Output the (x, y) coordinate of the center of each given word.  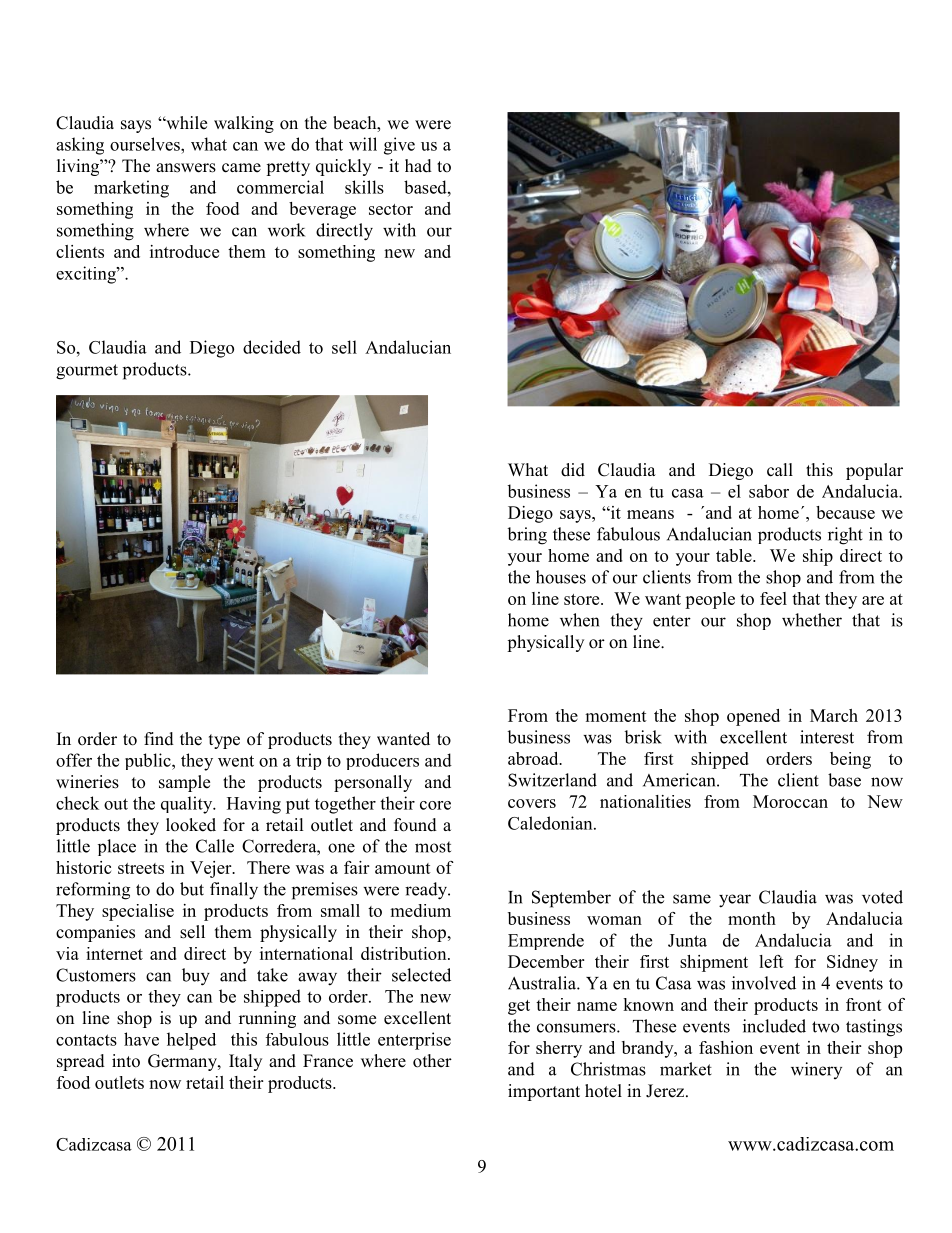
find (159, 739)
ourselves (146, 144)
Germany (183, 1062)
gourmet (87, 372)
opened (753, 717)
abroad (534, 758)
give (399, 146)
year (735, 901)
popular (874, 471)
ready (427, 891)
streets (141, 868)
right (845, 536)
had (418, 166)
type (224, 741)
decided (272, 347)
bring (527, 536)
